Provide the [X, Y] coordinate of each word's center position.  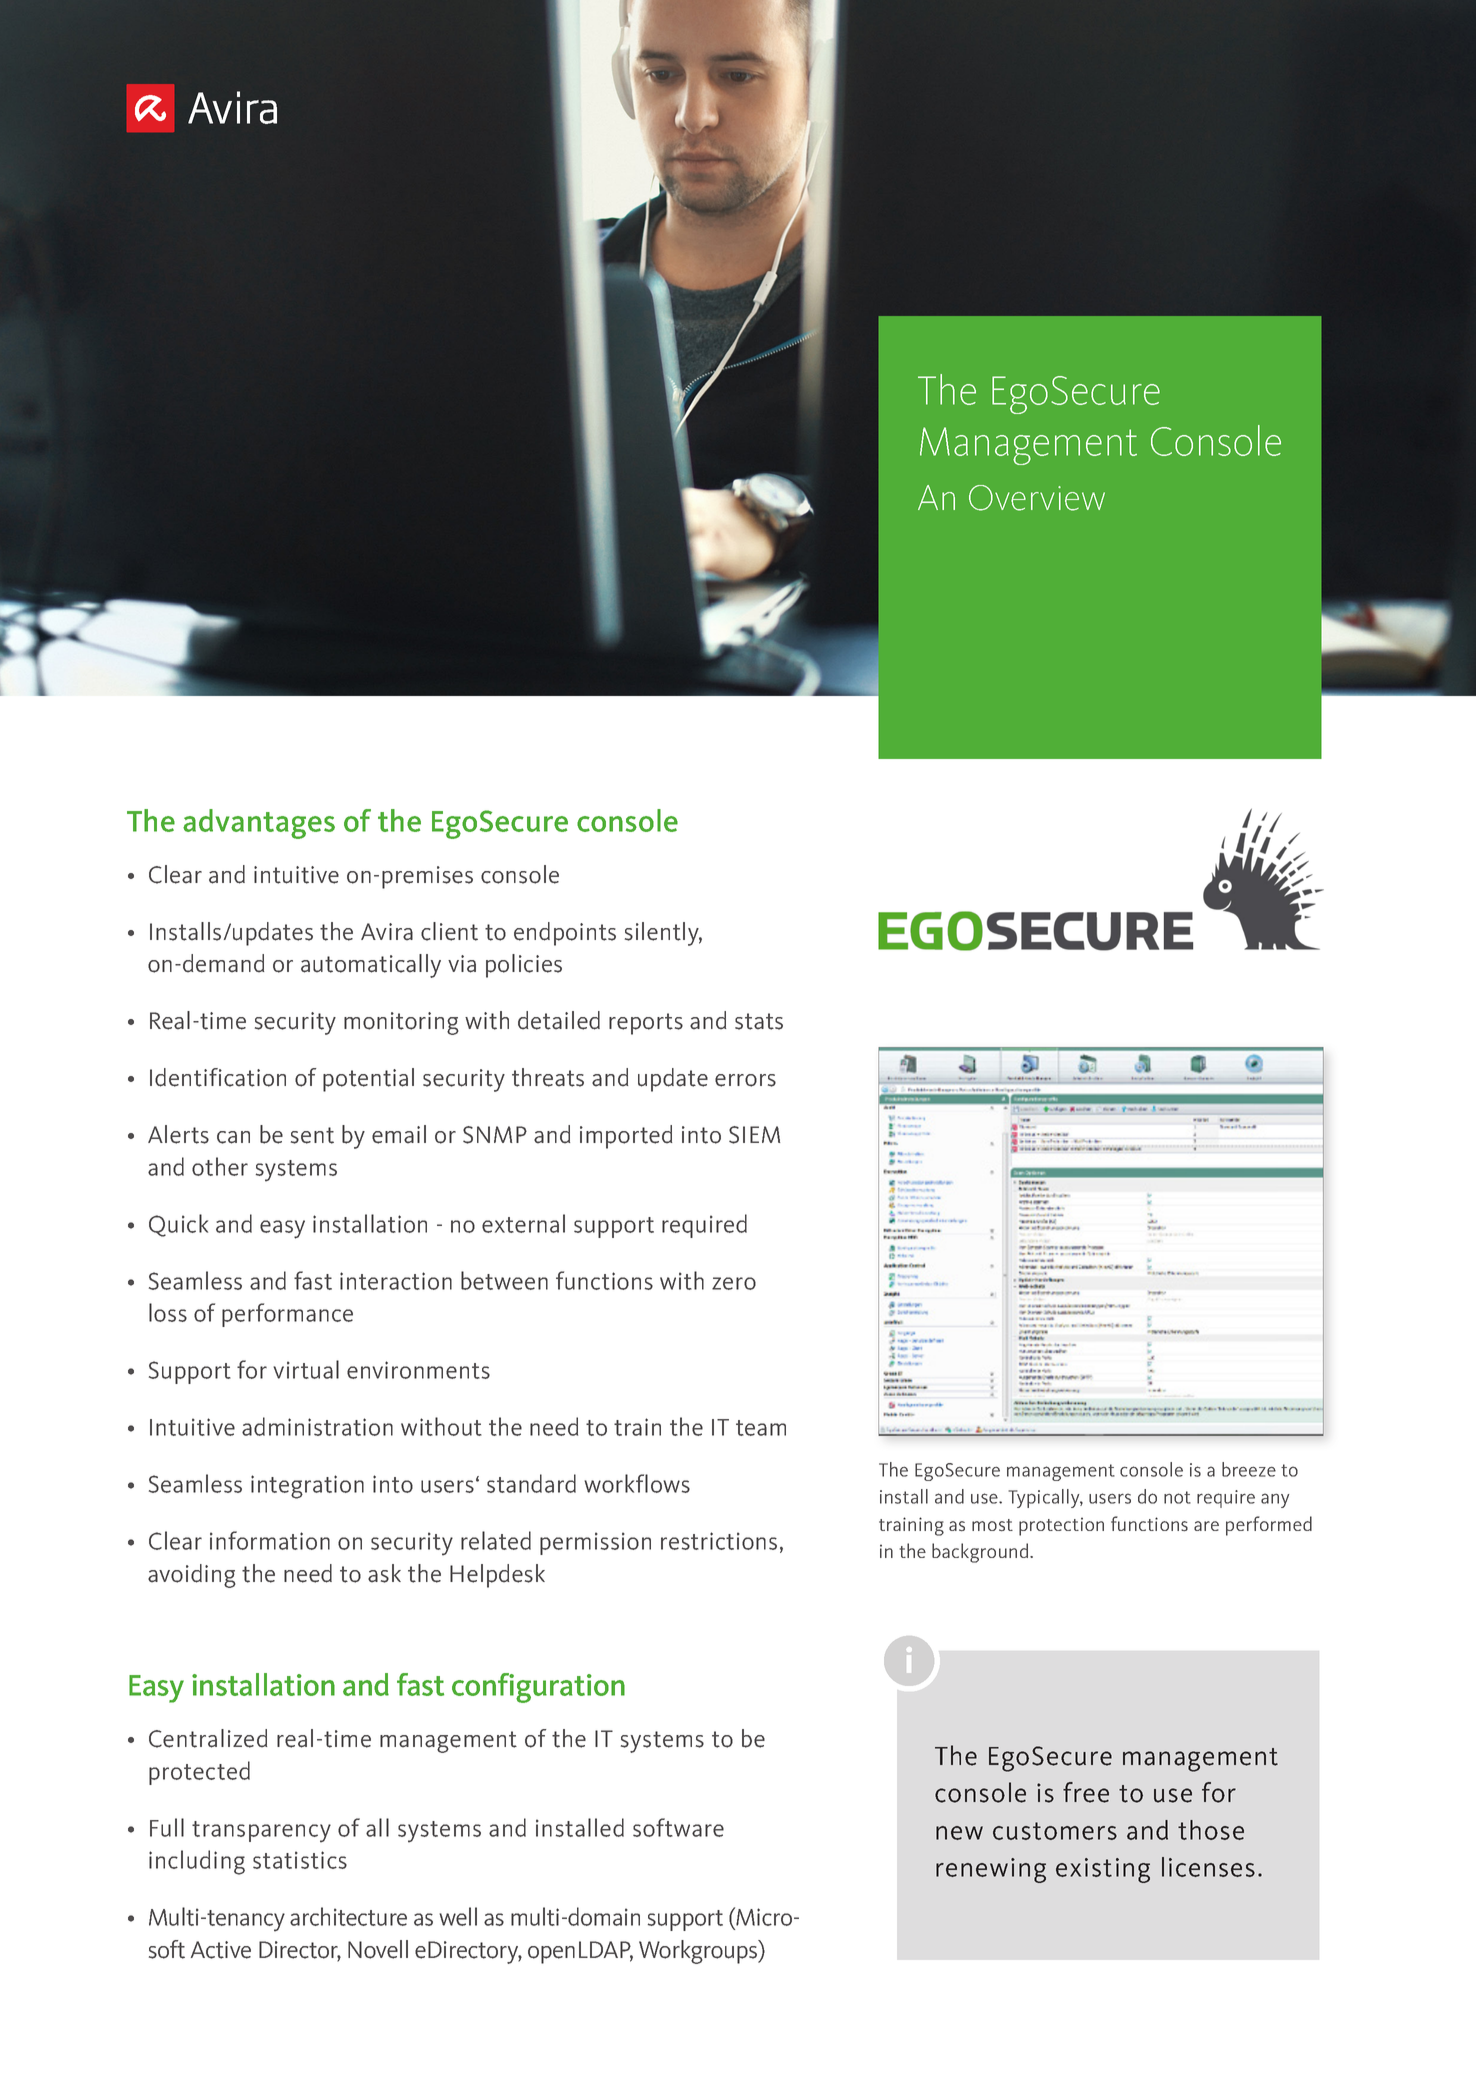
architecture [348, 1916]
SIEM [754, 1135]
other [220, 1166]
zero [734, 1283]
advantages [259, 824]
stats [759, 1021]
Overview [1037, 498]
